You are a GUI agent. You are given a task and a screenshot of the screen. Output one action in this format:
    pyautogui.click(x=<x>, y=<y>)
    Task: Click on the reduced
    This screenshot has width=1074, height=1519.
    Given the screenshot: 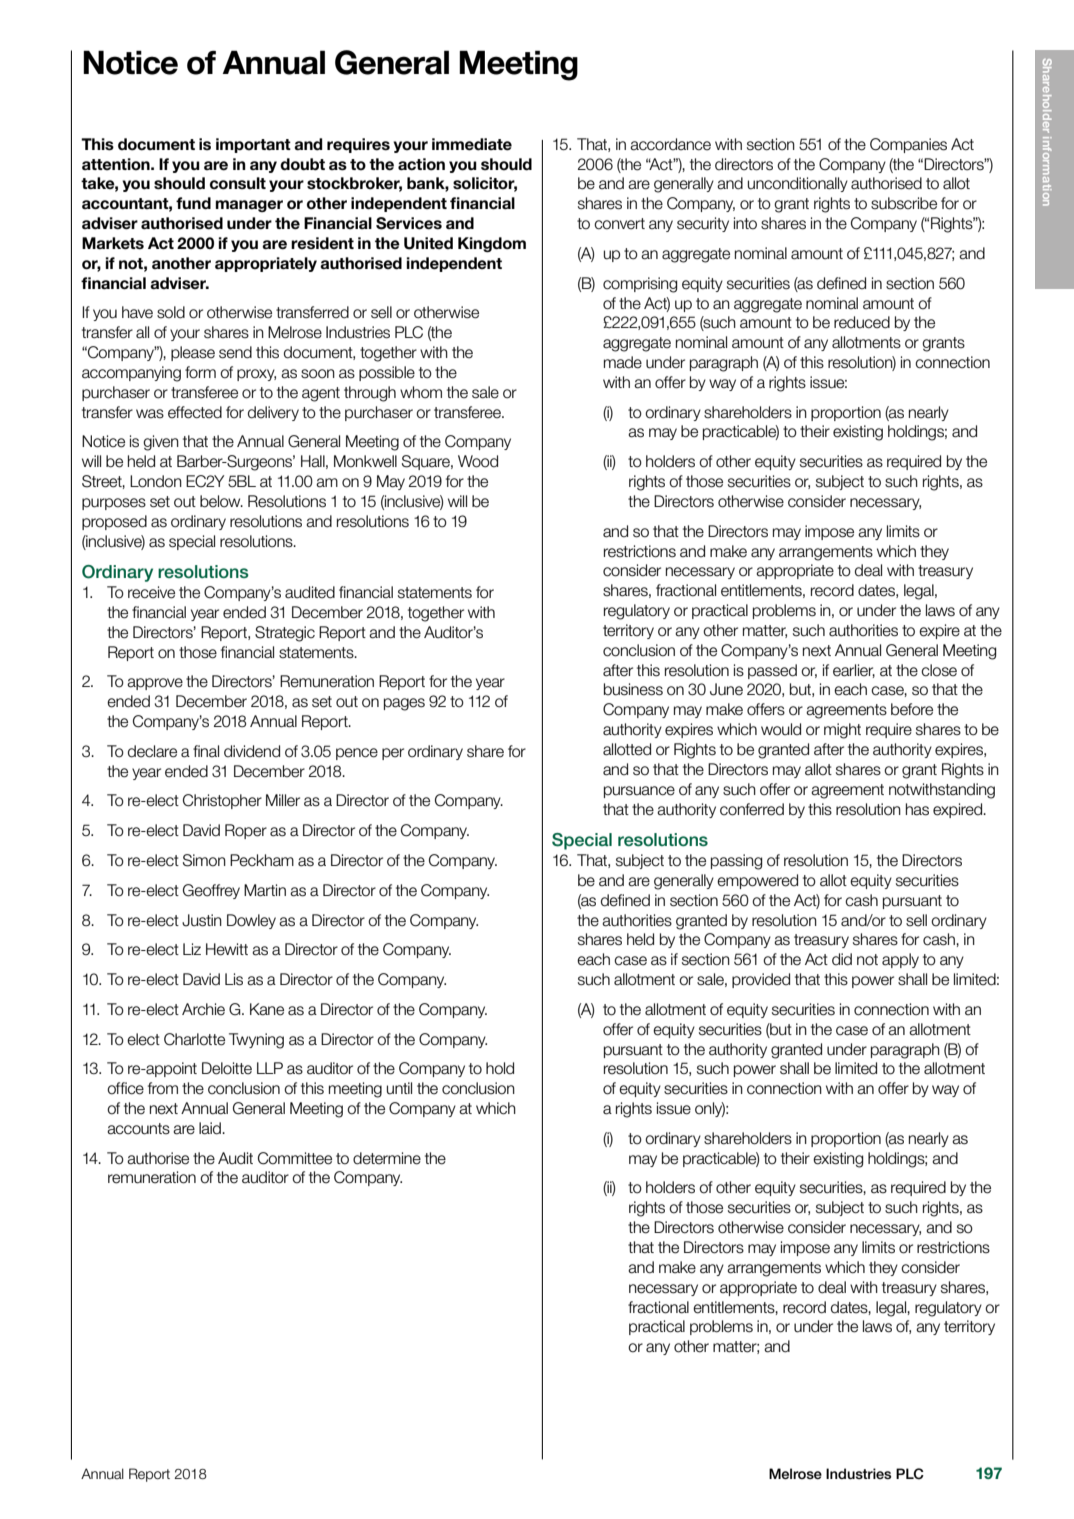 What is the action you would take?
    pyautogui.click(x=862, y=322)
